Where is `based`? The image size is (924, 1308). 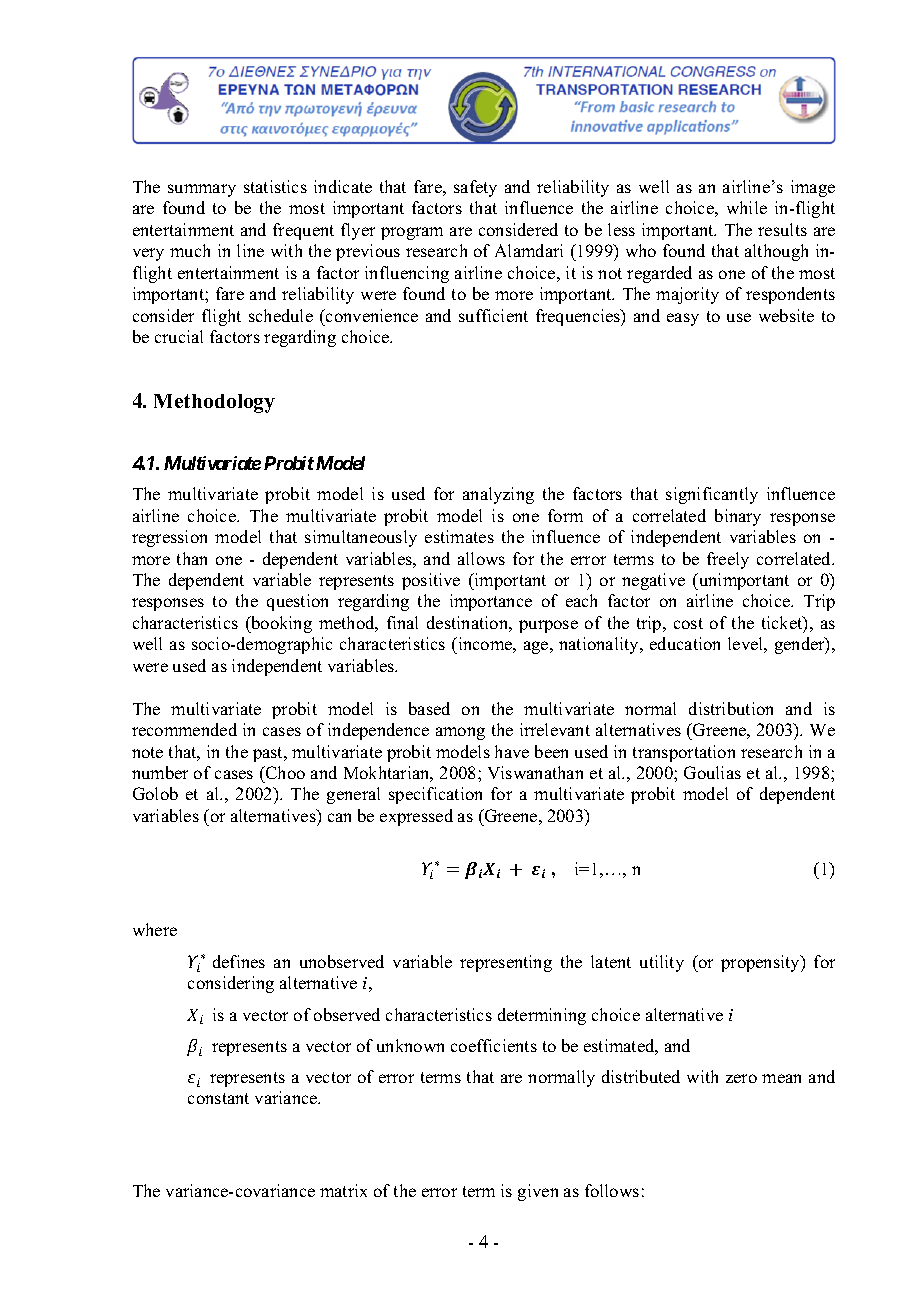
based is located at coordinates (429, 708).
